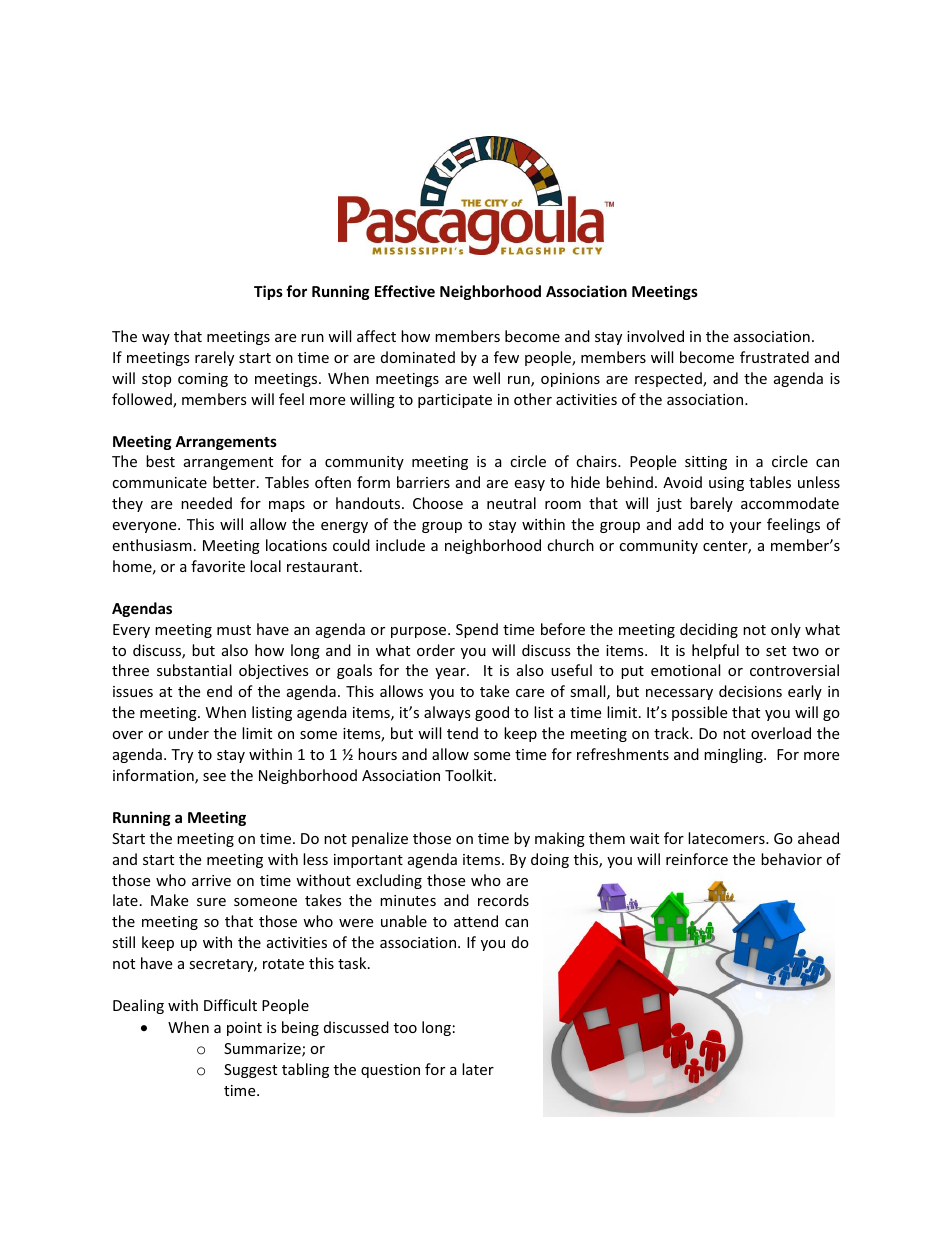  Describe the element at coordinates (214, 777) in the page. I see `see` at that location.
